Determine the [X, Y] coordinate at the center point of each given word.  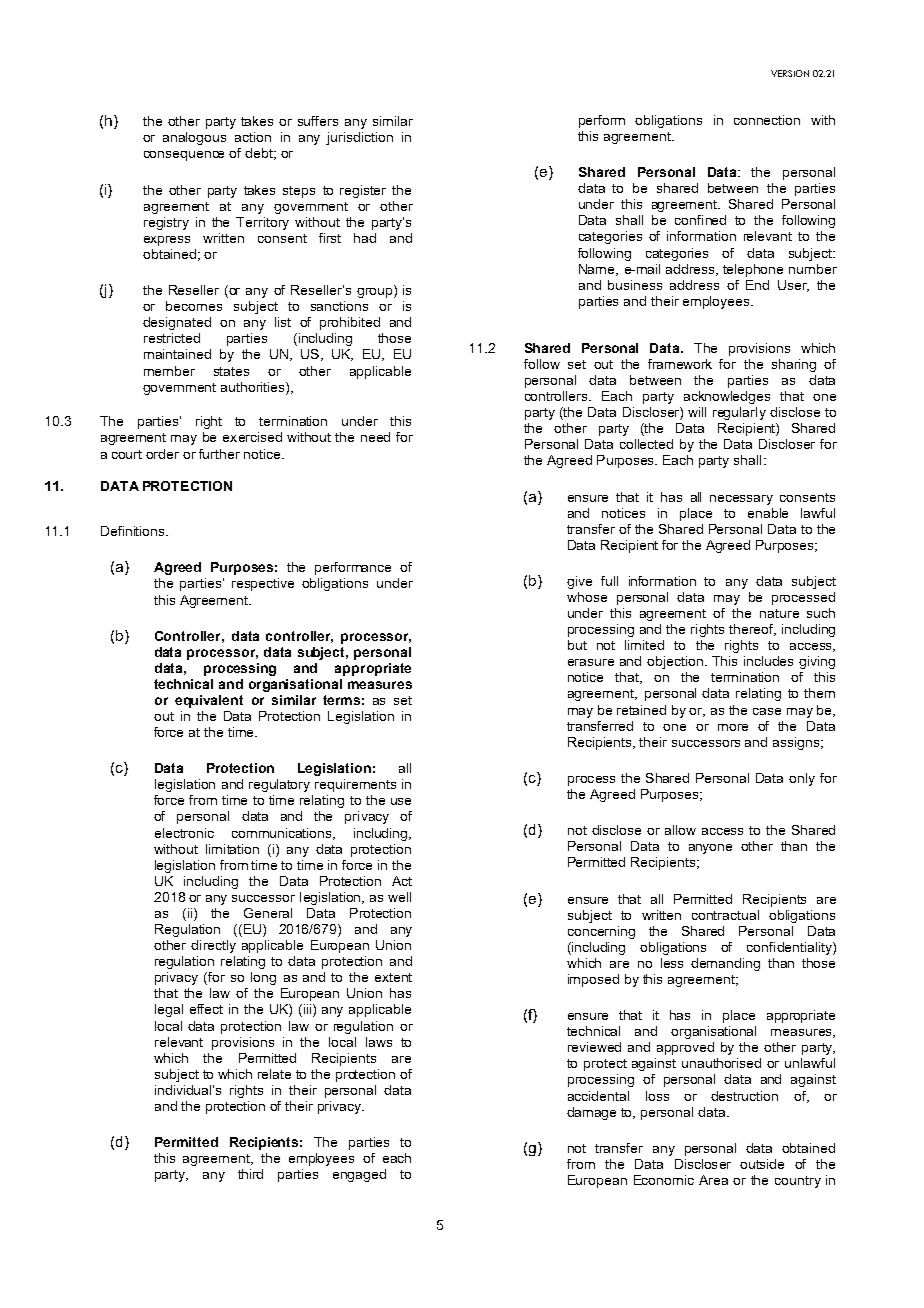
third [250, 1174]
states [231, 371]
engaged [359, 1175]
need [375, 437]
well [399, 897]
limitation [232, 849]
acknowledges [727, 397]
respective [263, 584]
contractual [725, 915]
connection [767, 120]
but [577, 645]
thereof [752, 630]
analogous [194, 138]
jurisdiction [359, 138]
